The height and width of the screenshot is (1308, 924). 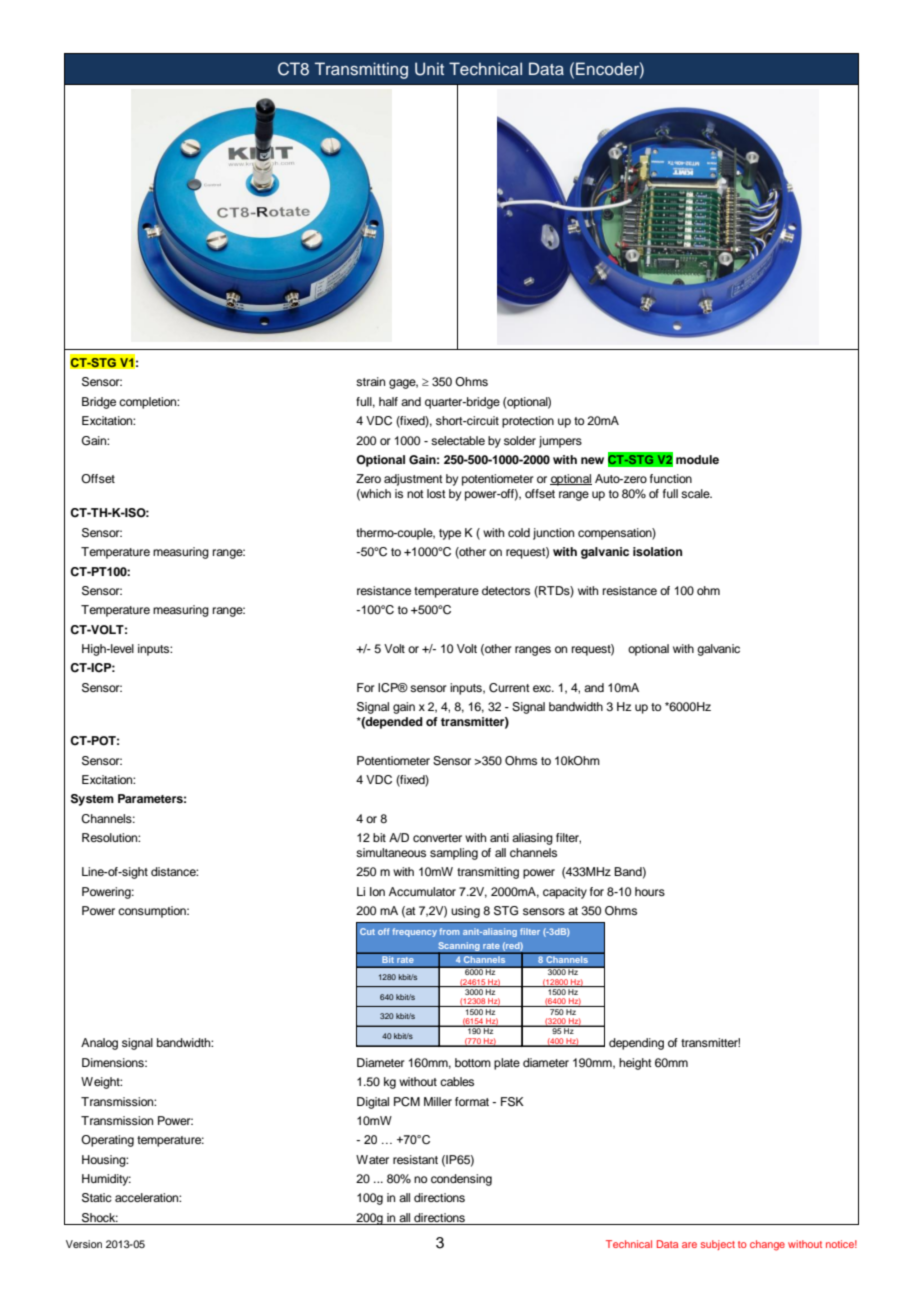 I want to click on strain, so click(x=370, y=381).
